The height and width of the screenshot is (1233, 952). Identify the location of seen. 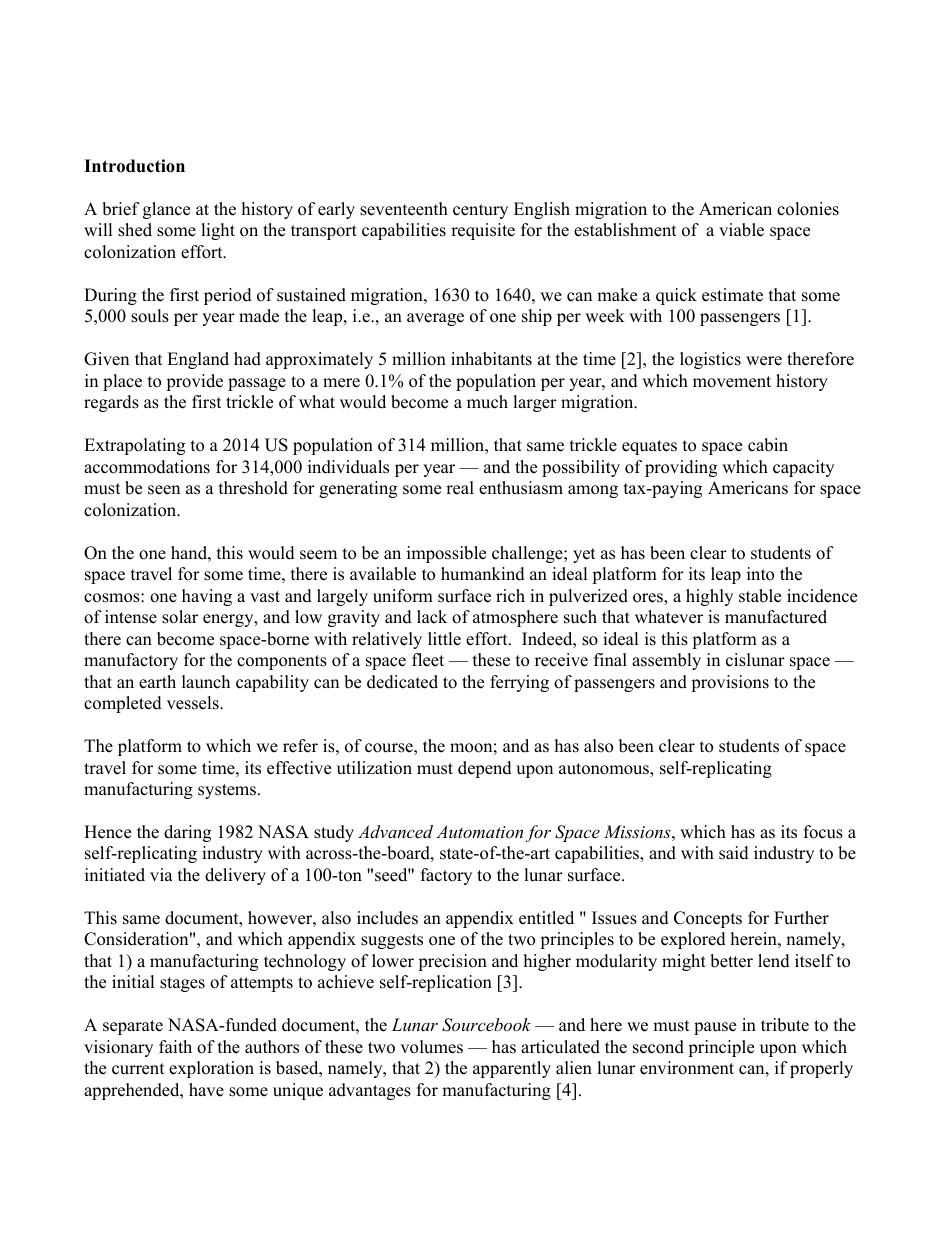
(164, 490).
